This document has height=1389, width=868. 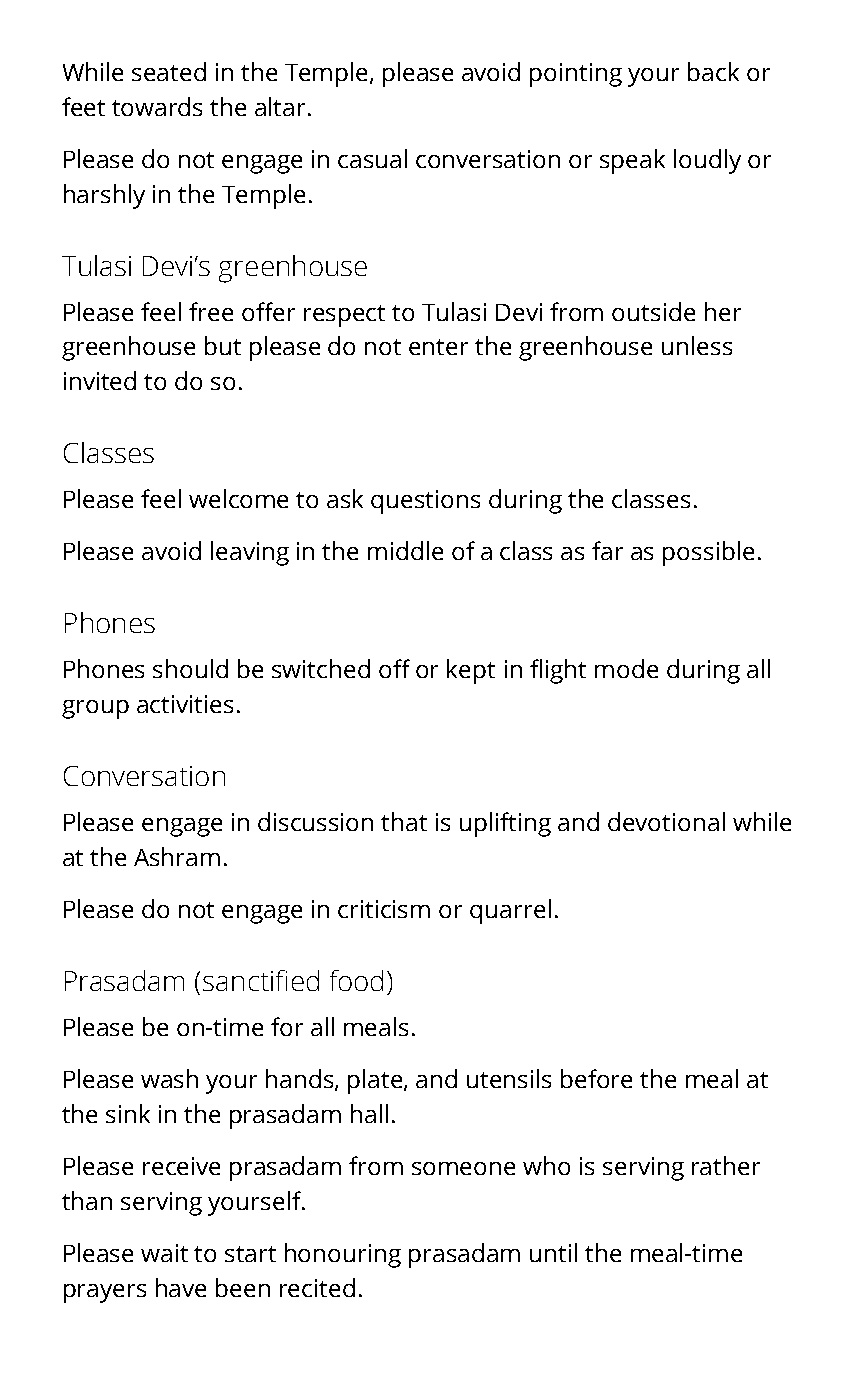 What do you see at coordinates (697, 345) in the document?
I see `unless` at bounding box center [697, 345].
